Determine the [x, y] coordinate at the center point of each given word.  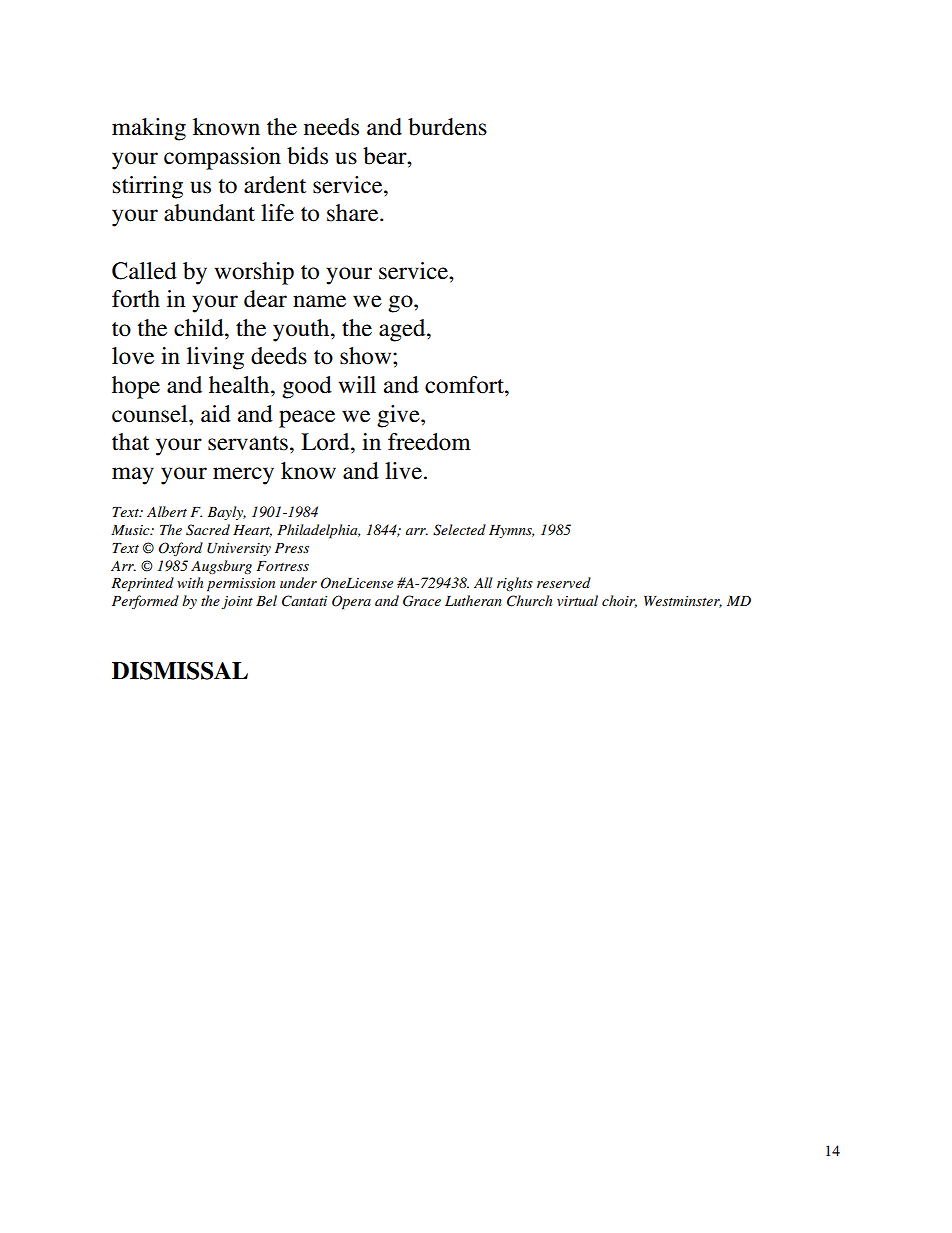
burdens [447, 127]
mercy [243, 476]
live [403, 471]
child [200, 328]
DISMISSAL [180, 671]
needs [331, 127]
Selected [459, 530]
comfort [465, 385]
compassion [222, 158]
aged [403, 330]
